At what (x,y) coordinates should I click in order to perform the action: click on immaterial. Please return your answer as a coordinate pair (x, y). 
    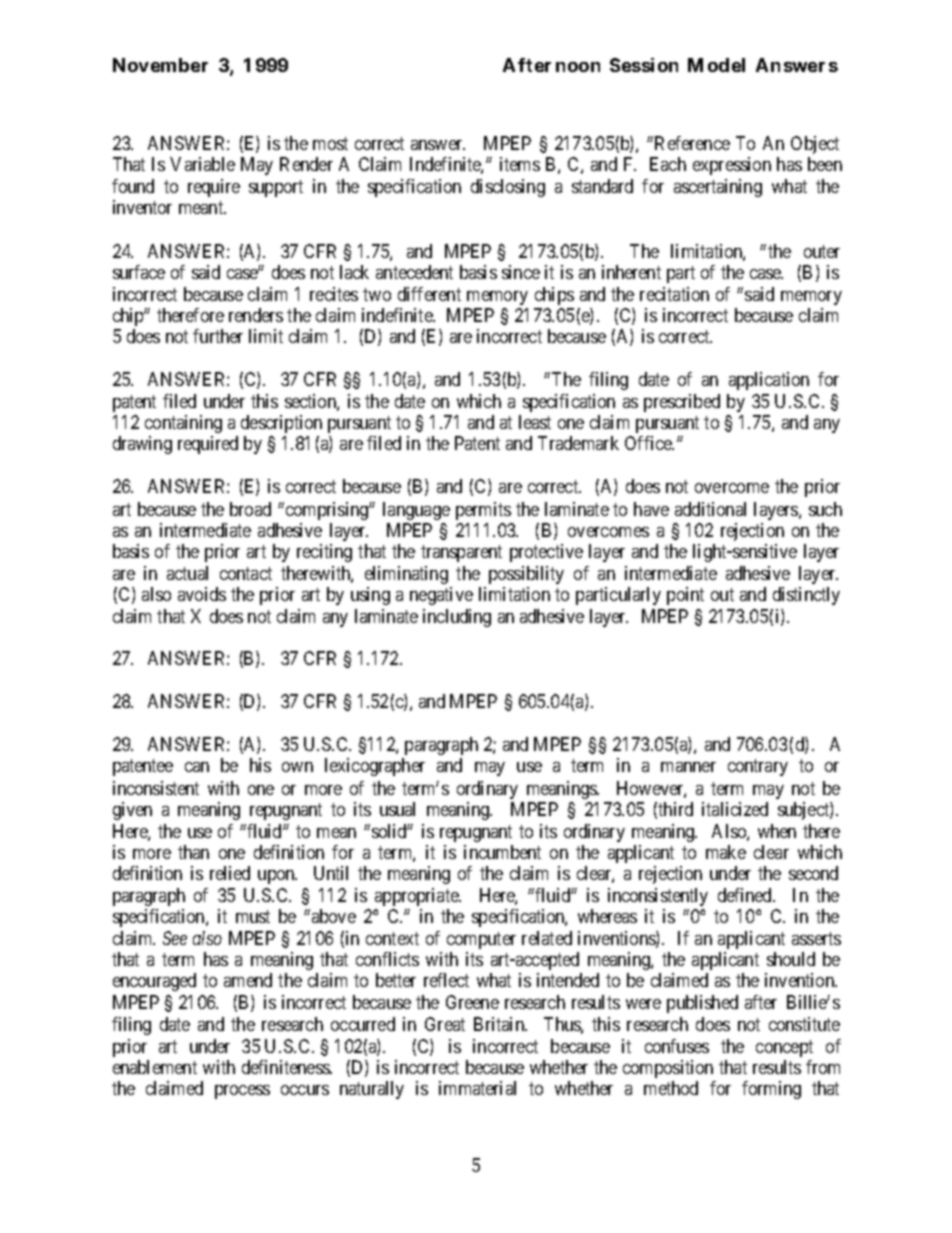
    Looking at the image, I should click on (477, 1088).
